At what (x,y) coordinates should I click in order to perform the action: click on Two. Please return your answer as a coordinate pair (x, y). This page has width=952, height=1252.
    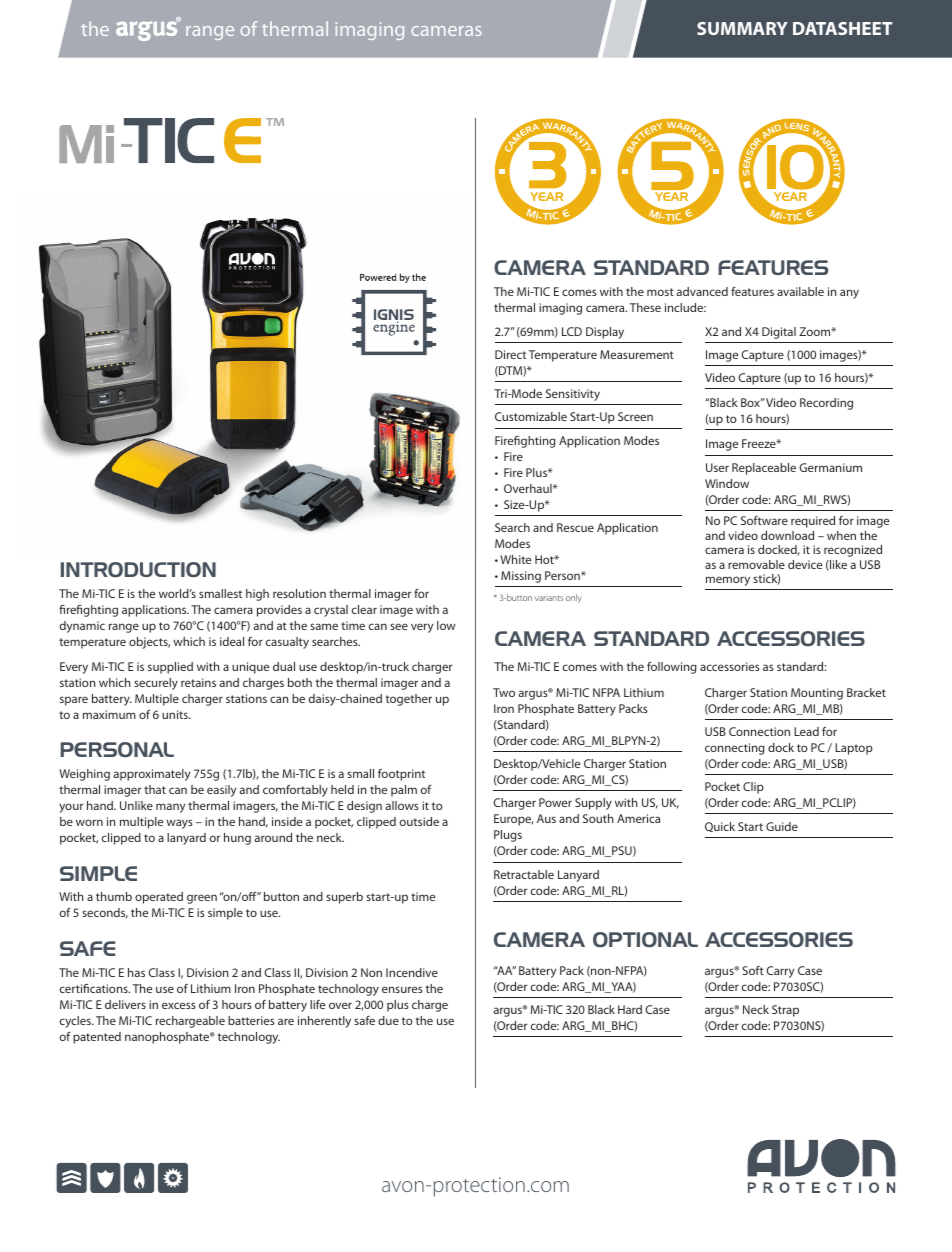
    Looking at the image, I should click on (504, 692).
